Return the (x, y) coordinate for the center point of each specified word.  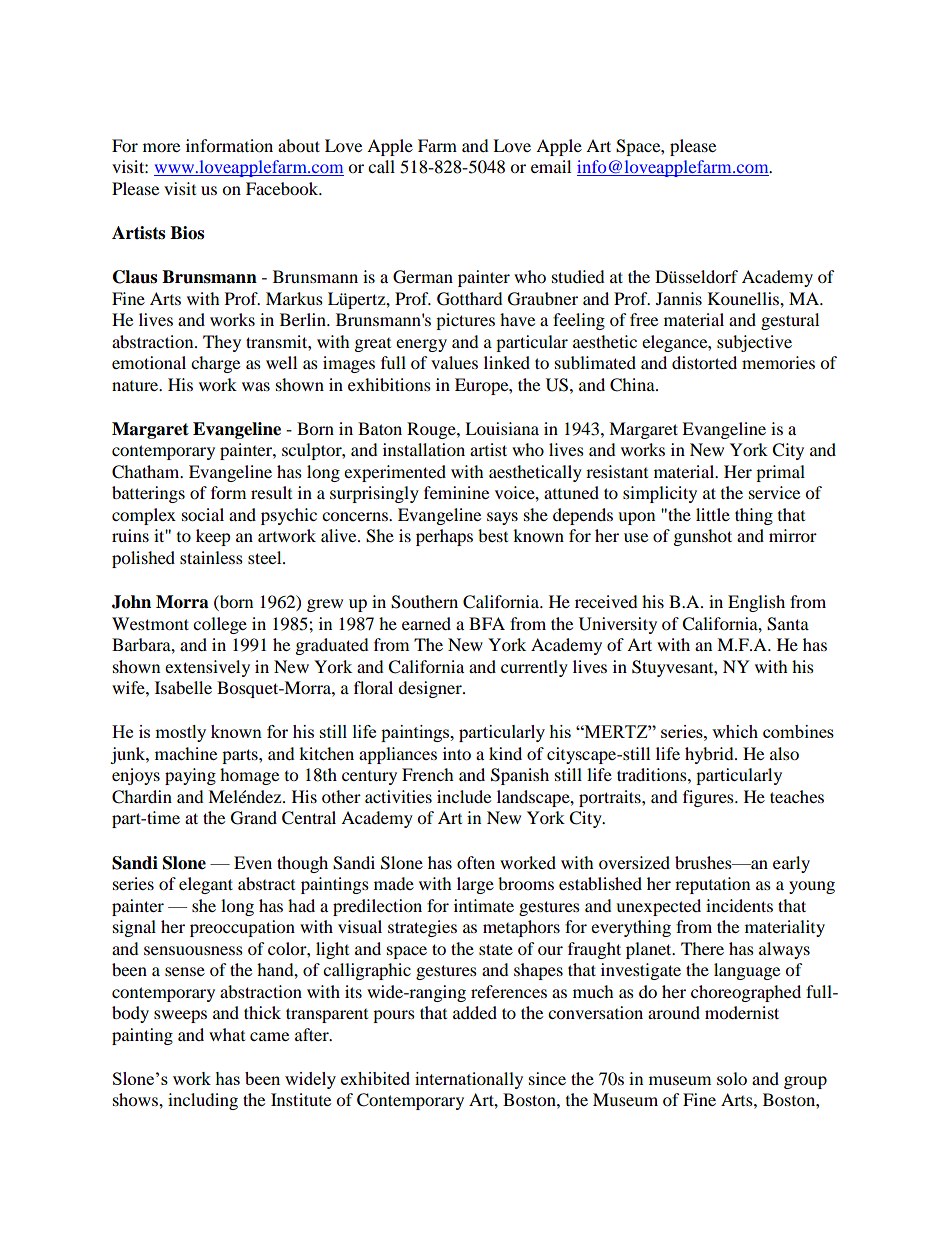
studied (578, 276)
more (161, 147)
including (203, 1101)
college (220, 625)
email (551, 166)
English (756, 603)
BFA (487, 623)
